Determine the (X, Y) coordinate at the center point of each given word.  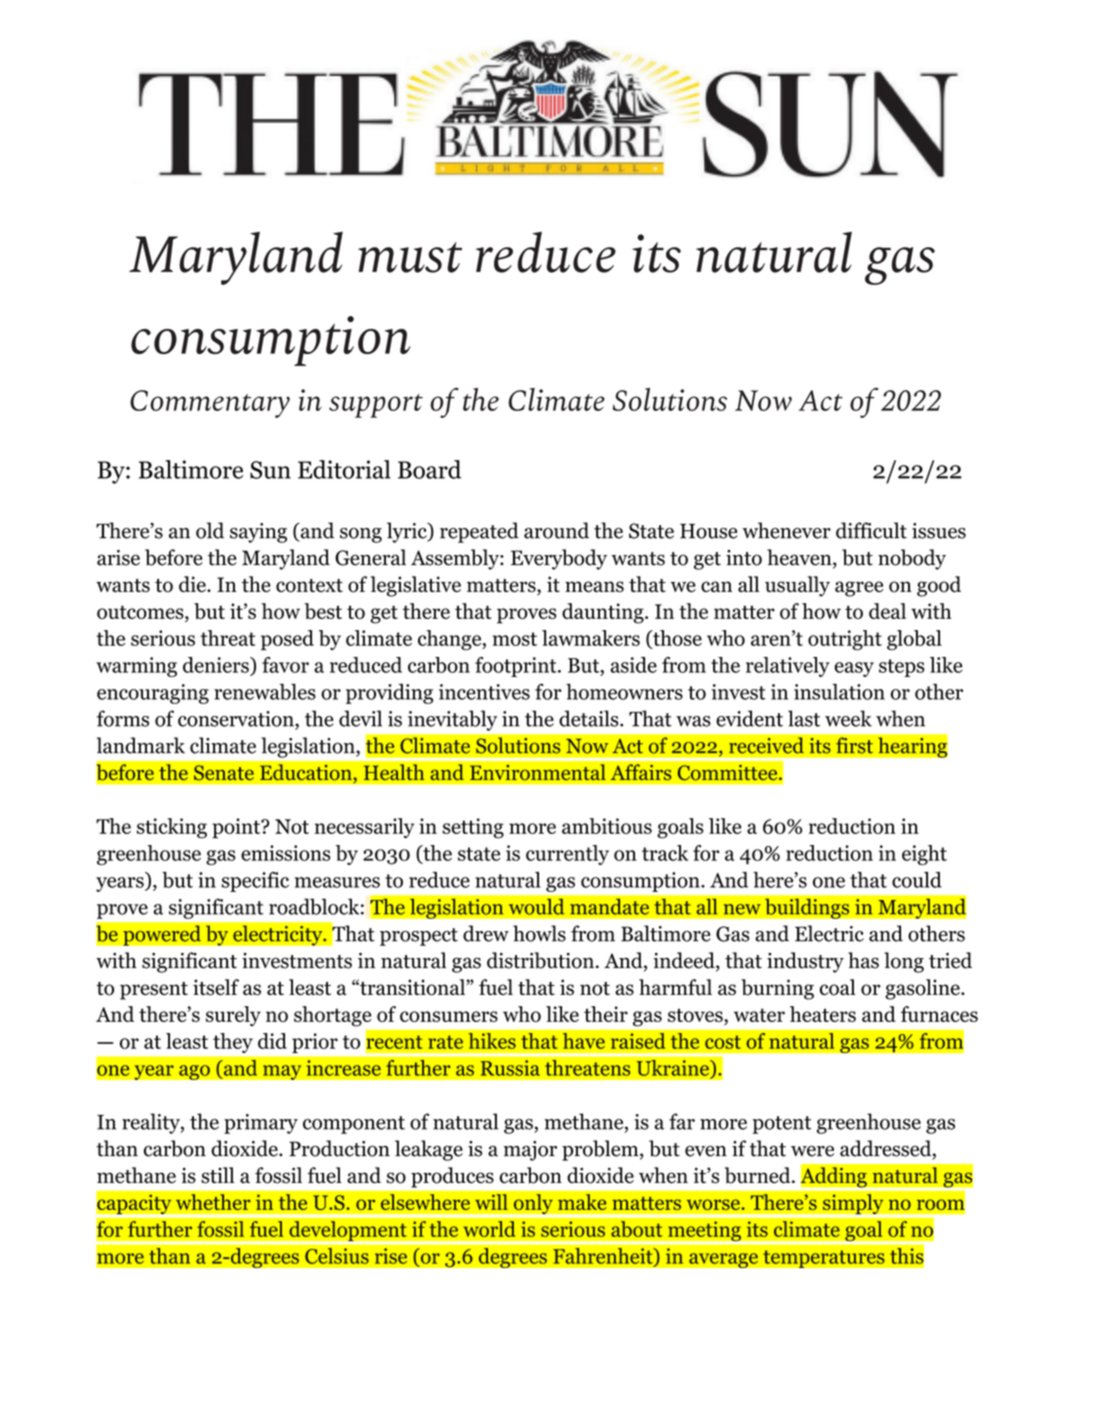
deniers (217, 666)
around (556, 530)
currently (567, 855)
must (410, 257)
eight (924, 855)
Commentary (210, 404)
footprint (517, 667)
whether (213, 1202)
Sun (270, 470)
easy (854, 669)
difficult (871, 530)
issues (939, 531)
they (233, 1043)
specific (255, 882)
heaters (823, 1014)
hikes (492, 1041)
